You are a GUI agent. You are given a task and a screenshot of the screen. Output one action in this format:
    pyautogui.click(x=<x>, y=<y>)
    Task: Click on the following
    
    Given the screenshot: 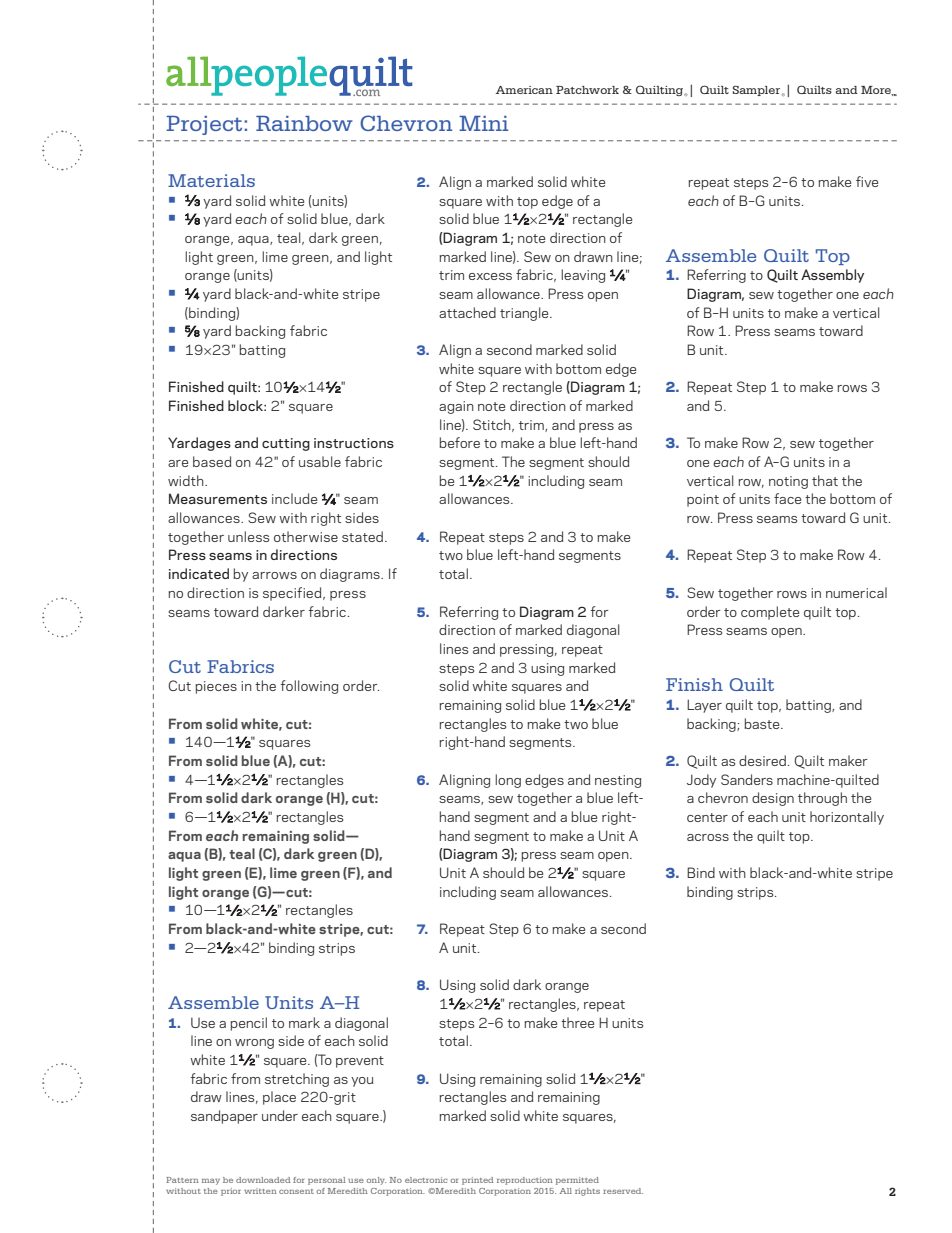 What is the action you would take?
    pyautogui.click(x=309, y=687)
